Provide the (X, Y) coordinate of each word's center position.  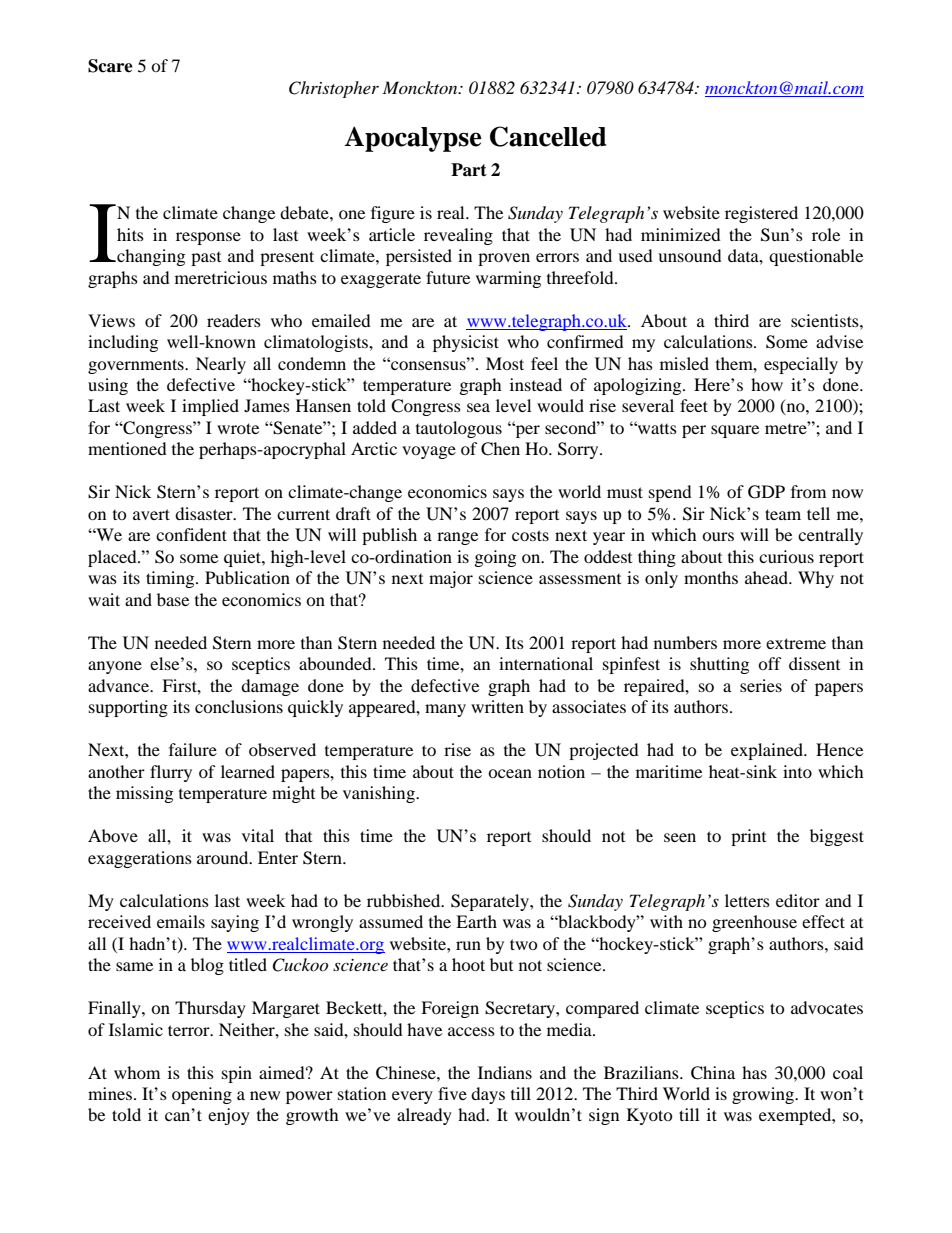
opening (202, 1095)
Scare (110, 66)
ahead (767, 577)
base (173, 599)
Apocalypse (413, 139)
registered (761, 214)
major (451, 579)
